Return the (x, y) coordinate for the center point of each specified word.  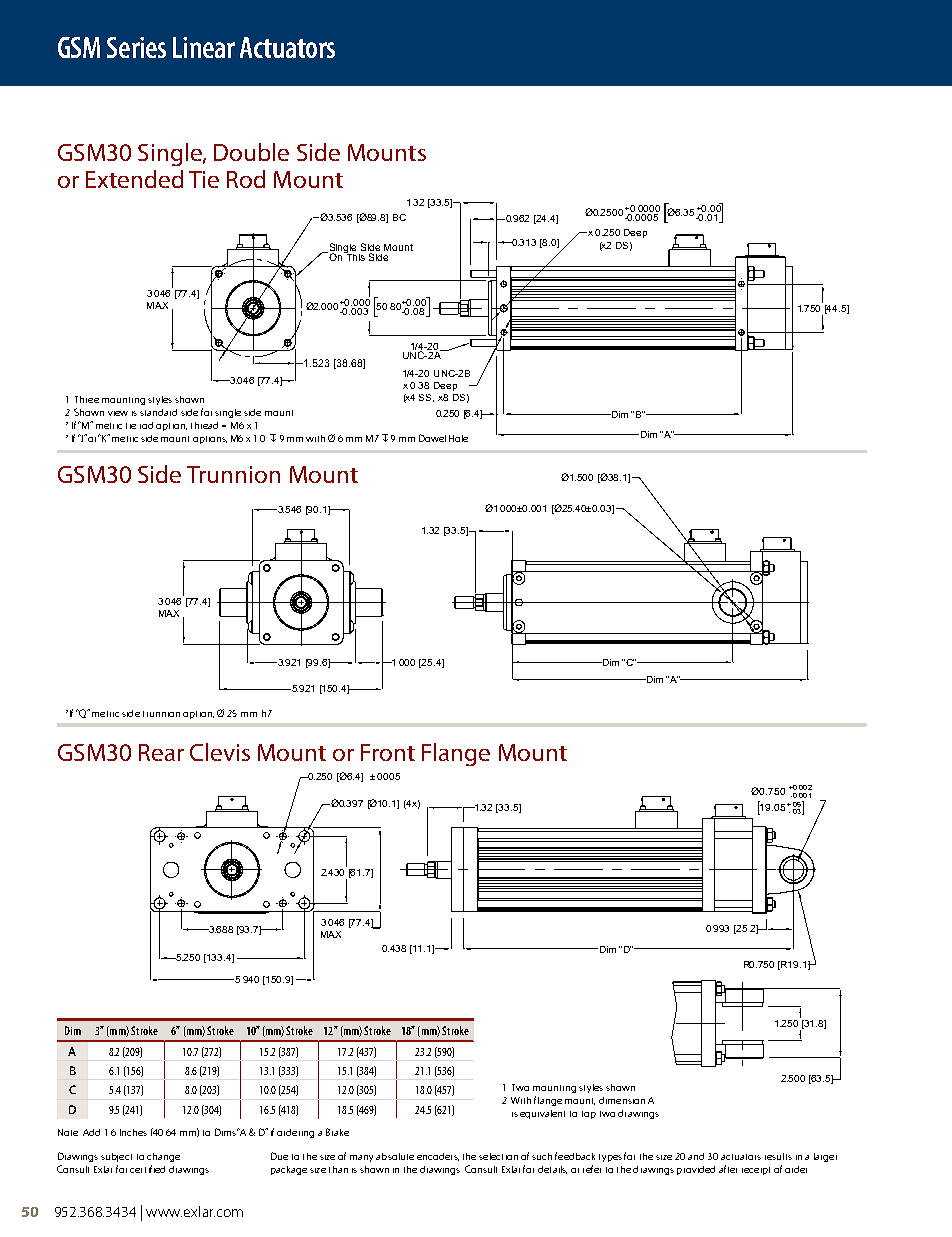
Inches (133, 1132)
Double (251, 152)
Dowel (432, 438)
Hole (458, 438)
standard (158, 412)
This (354, 256)
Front (388, 752)
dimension (622, 1100)
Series (136, 47)
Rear (161, 752)
